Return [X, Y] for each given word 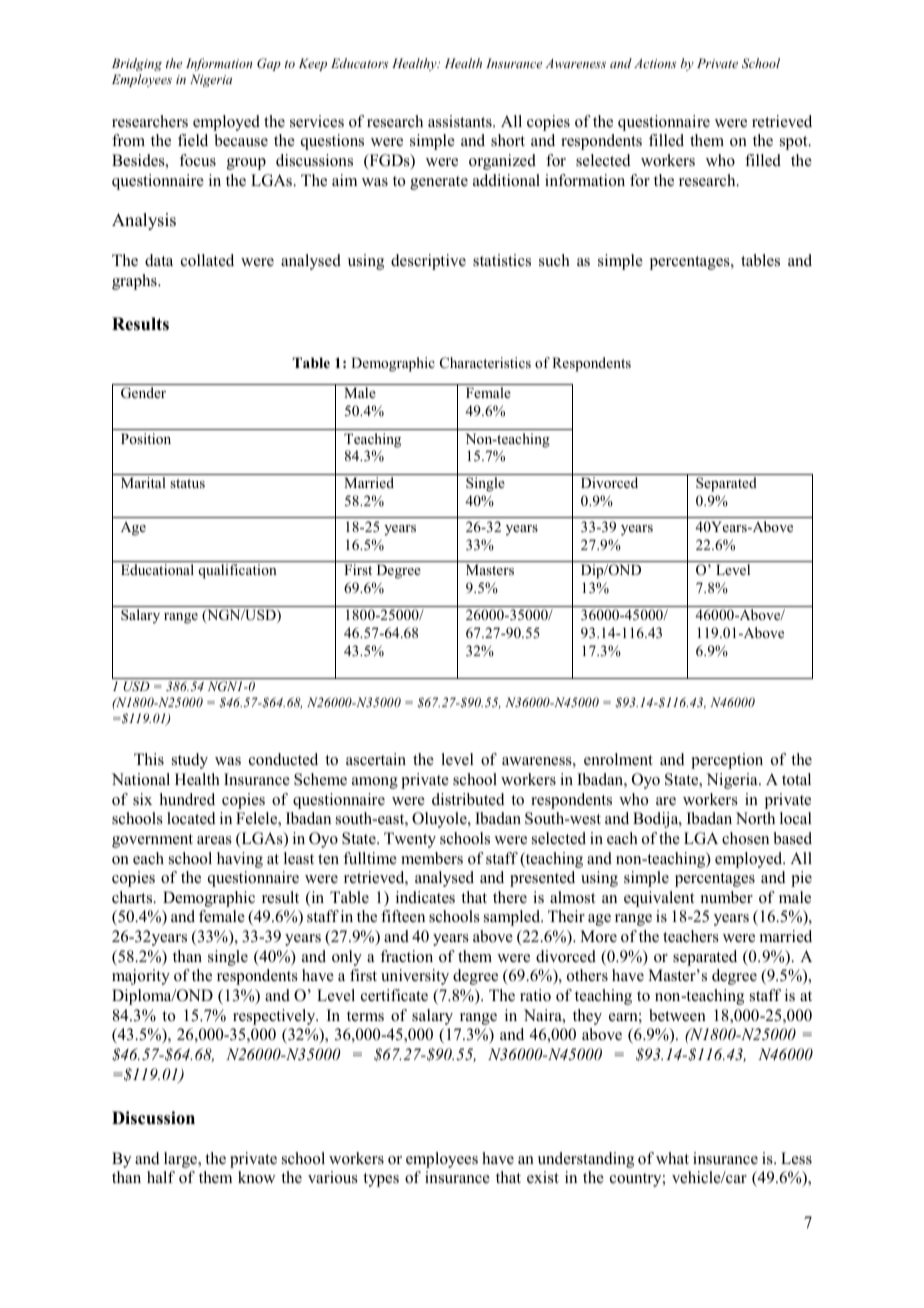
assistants [461, 121]
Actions [655, 63]
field [193, 140]
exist [543, 1177]
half [161, 1177]
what [672, 1158]
